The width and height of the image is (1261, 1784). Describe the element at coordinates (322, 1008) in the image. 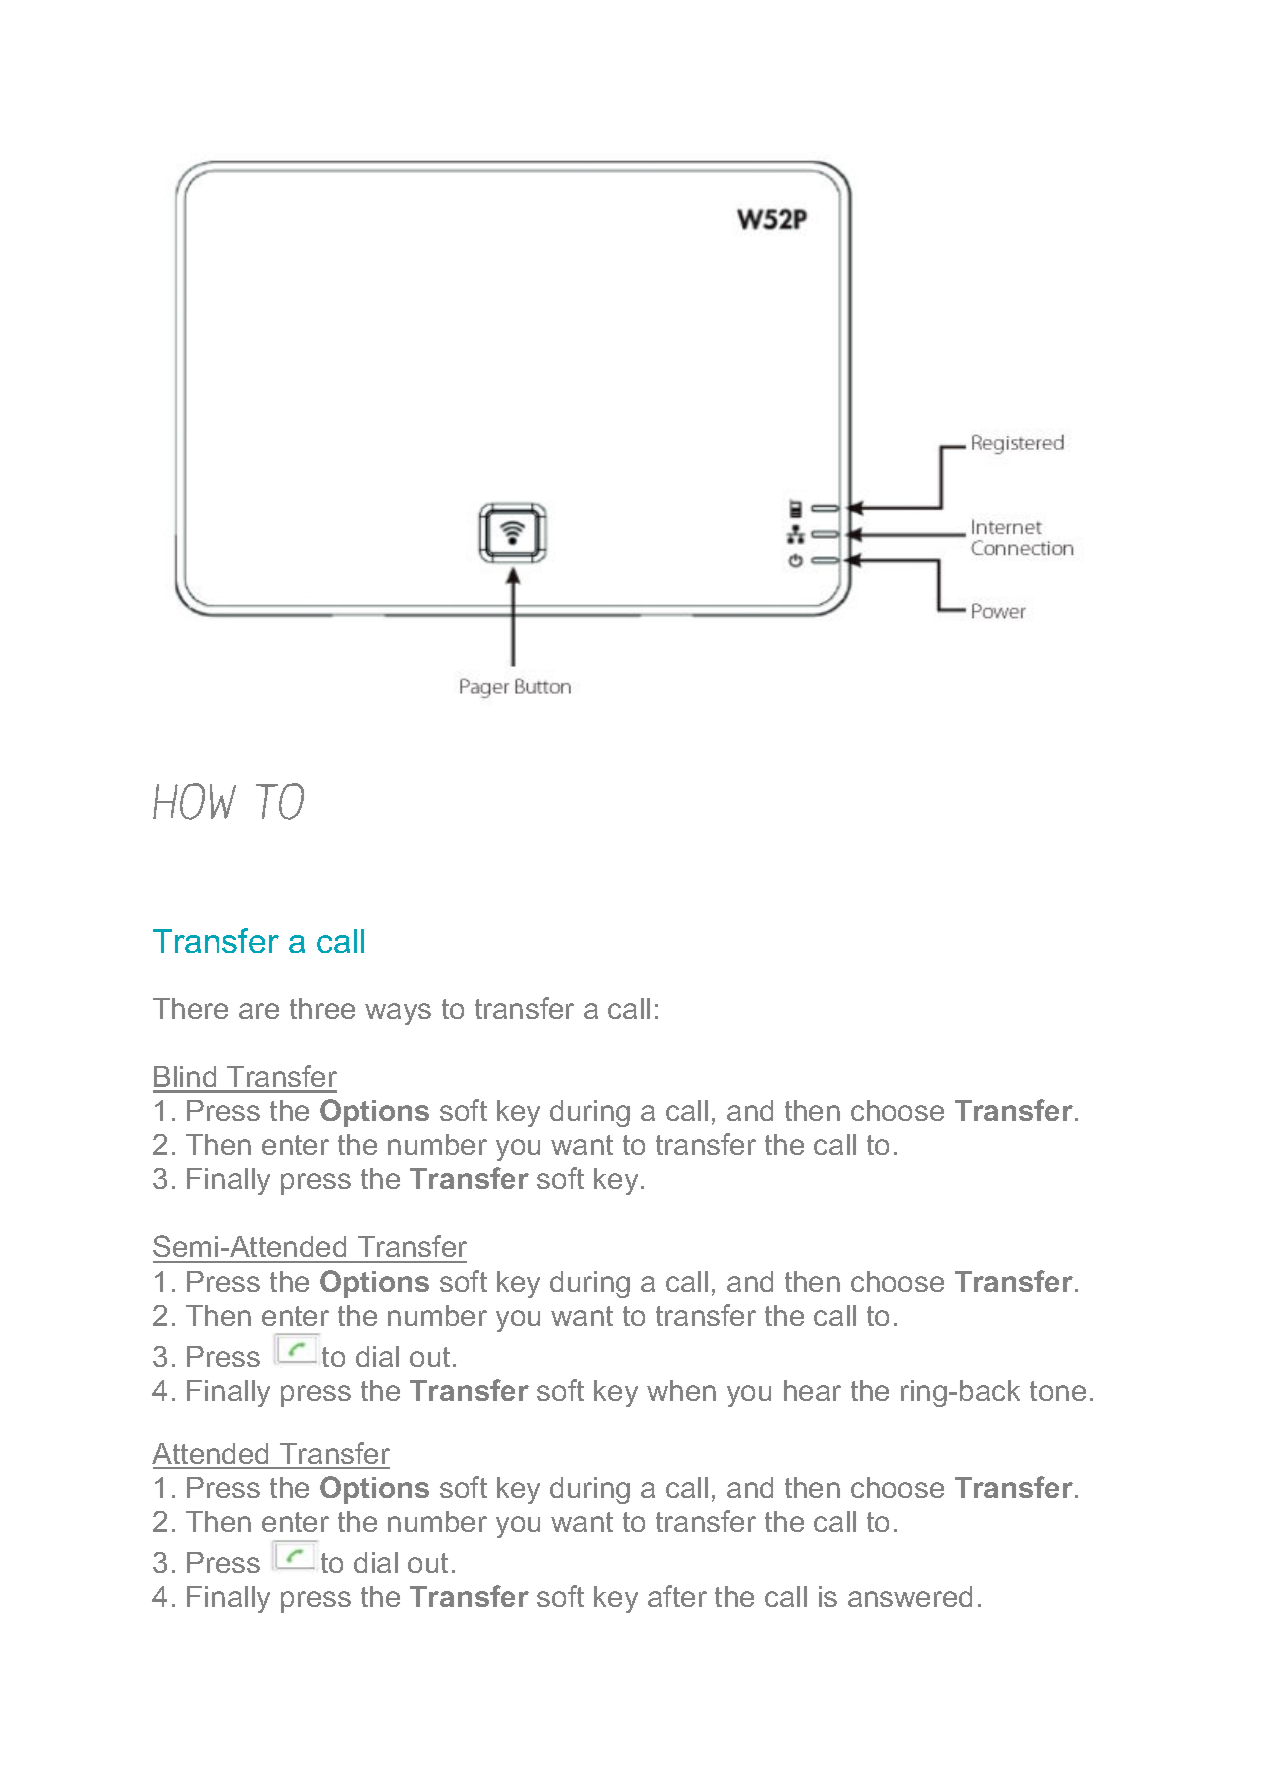

I see `three` at that location.
